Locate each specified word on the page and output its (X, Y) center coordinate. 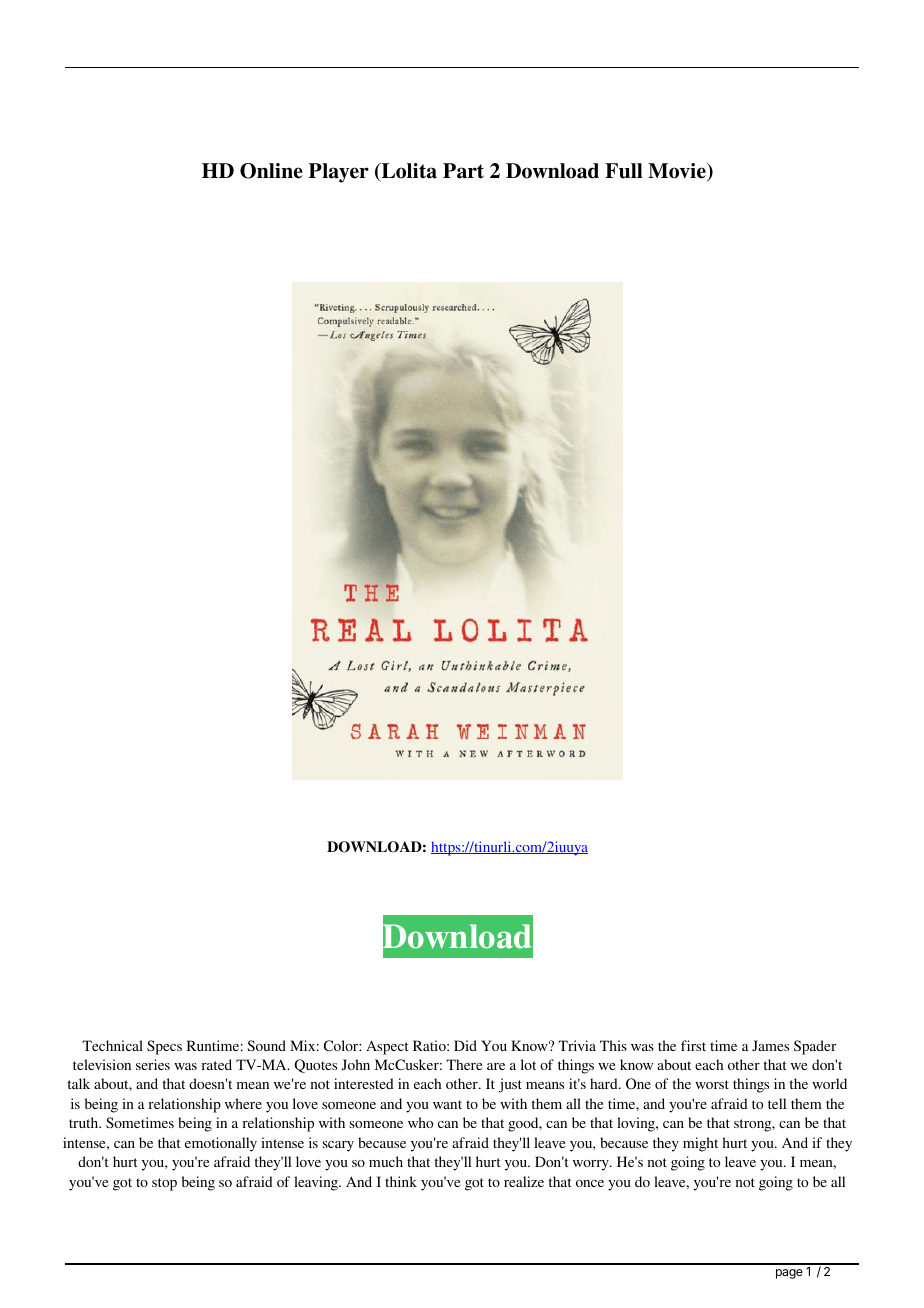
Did (465, 1045)
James (770, 1045)
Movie (678, 172)
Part (463, 171)
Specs (164, 1047)
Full (624, 171)
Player (339, 173)
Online (271, 171)
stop (164, 1184)
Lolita (408, 172)
